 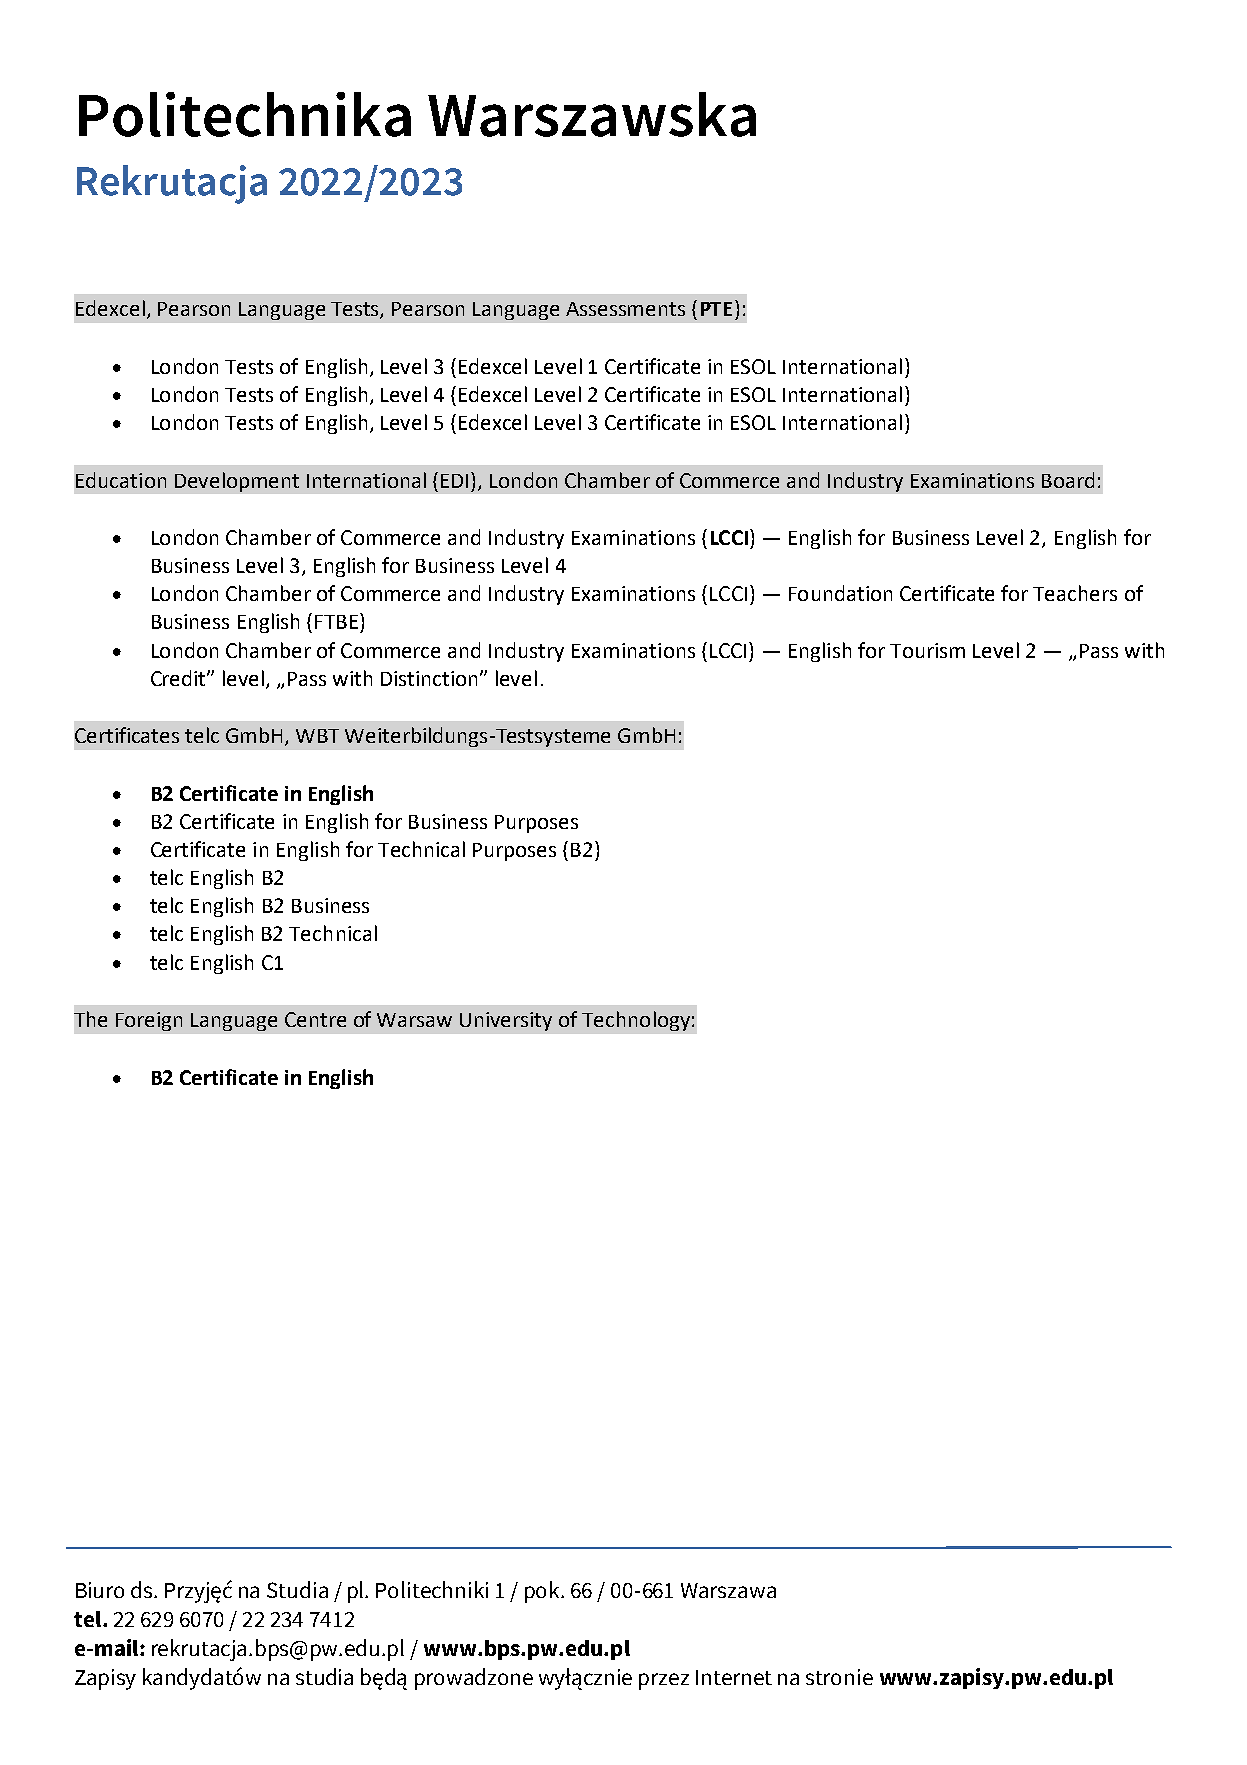 I want to click on Technology, so click(x=636, y=1021).
